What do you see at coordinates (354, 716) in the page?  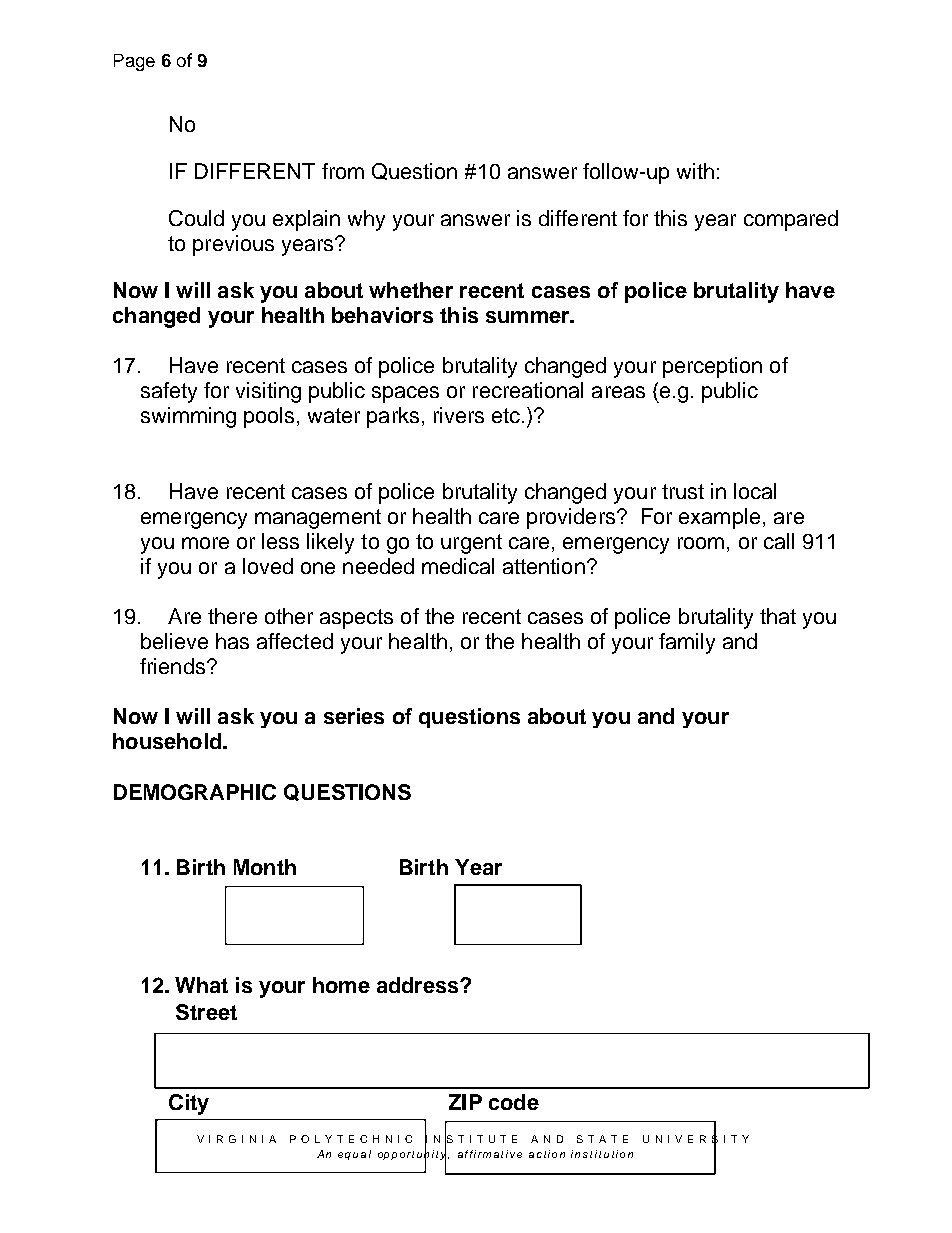 I see `series` at bounding box center [354, 716].
